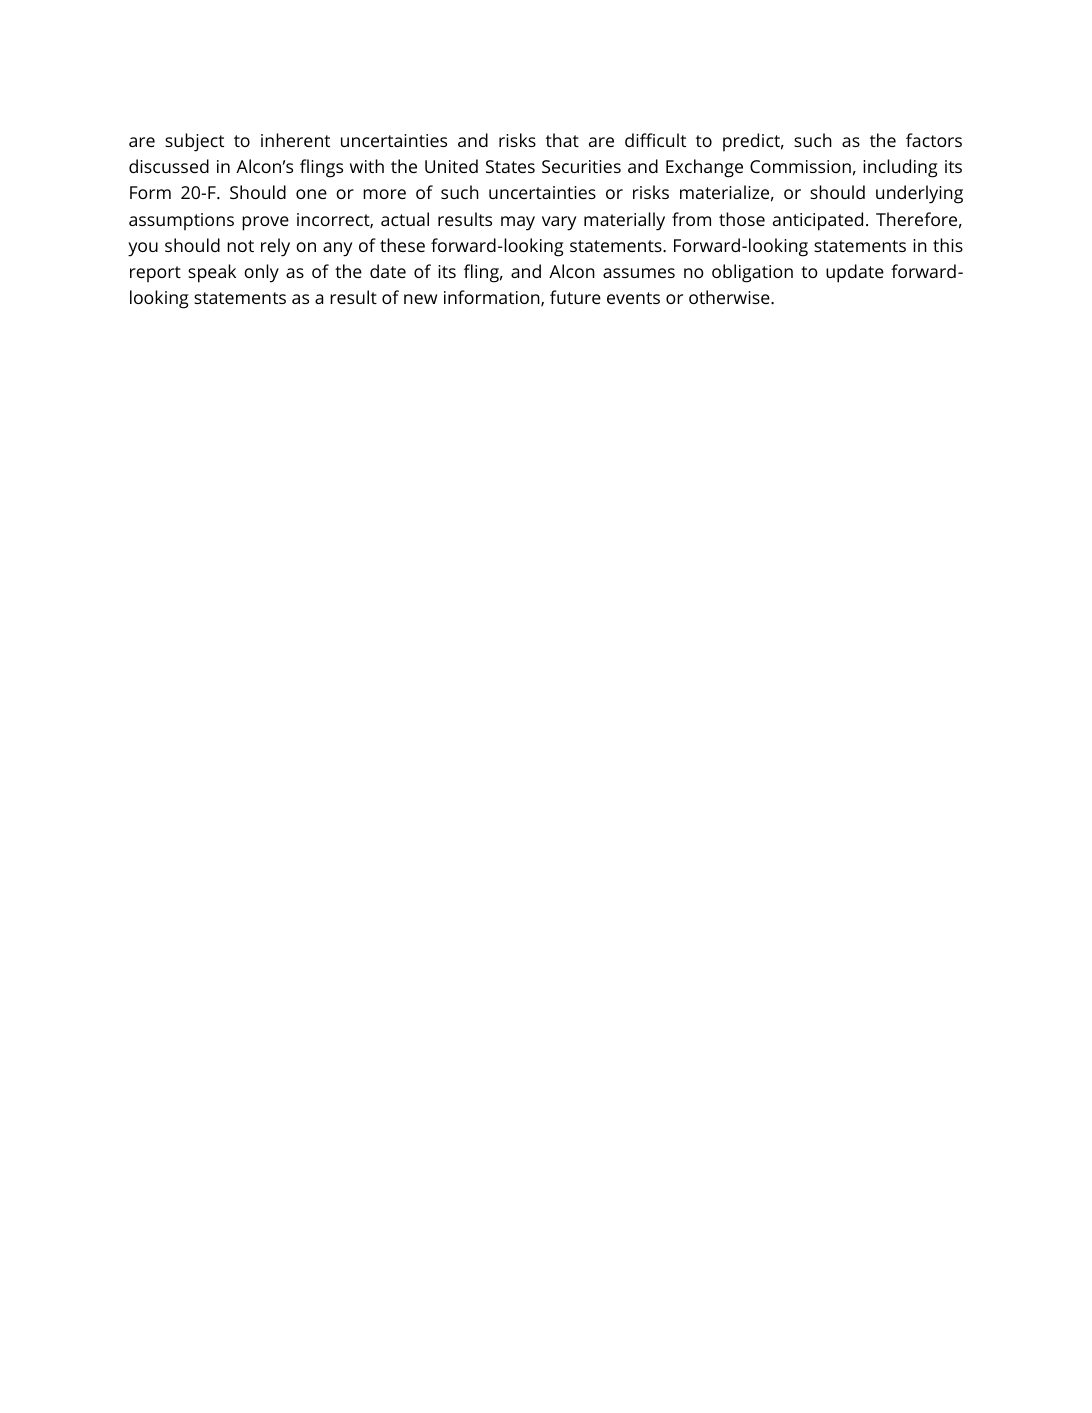 Image resolution: width=1092 pixels, height=1413 pixels. I want to click on future, so click(575, 297).
